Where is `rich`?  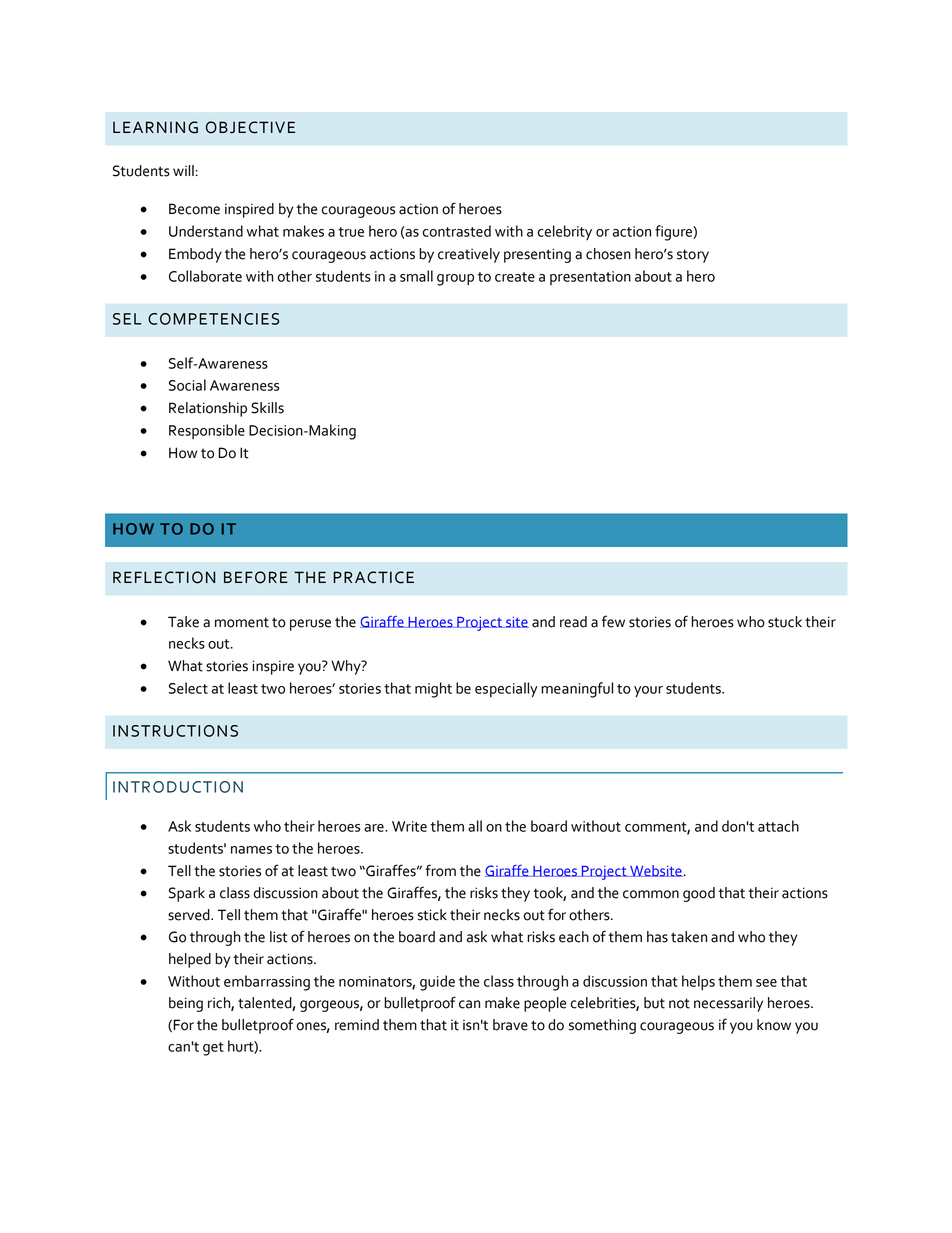 rich is located at coordinates (220, 1004).
